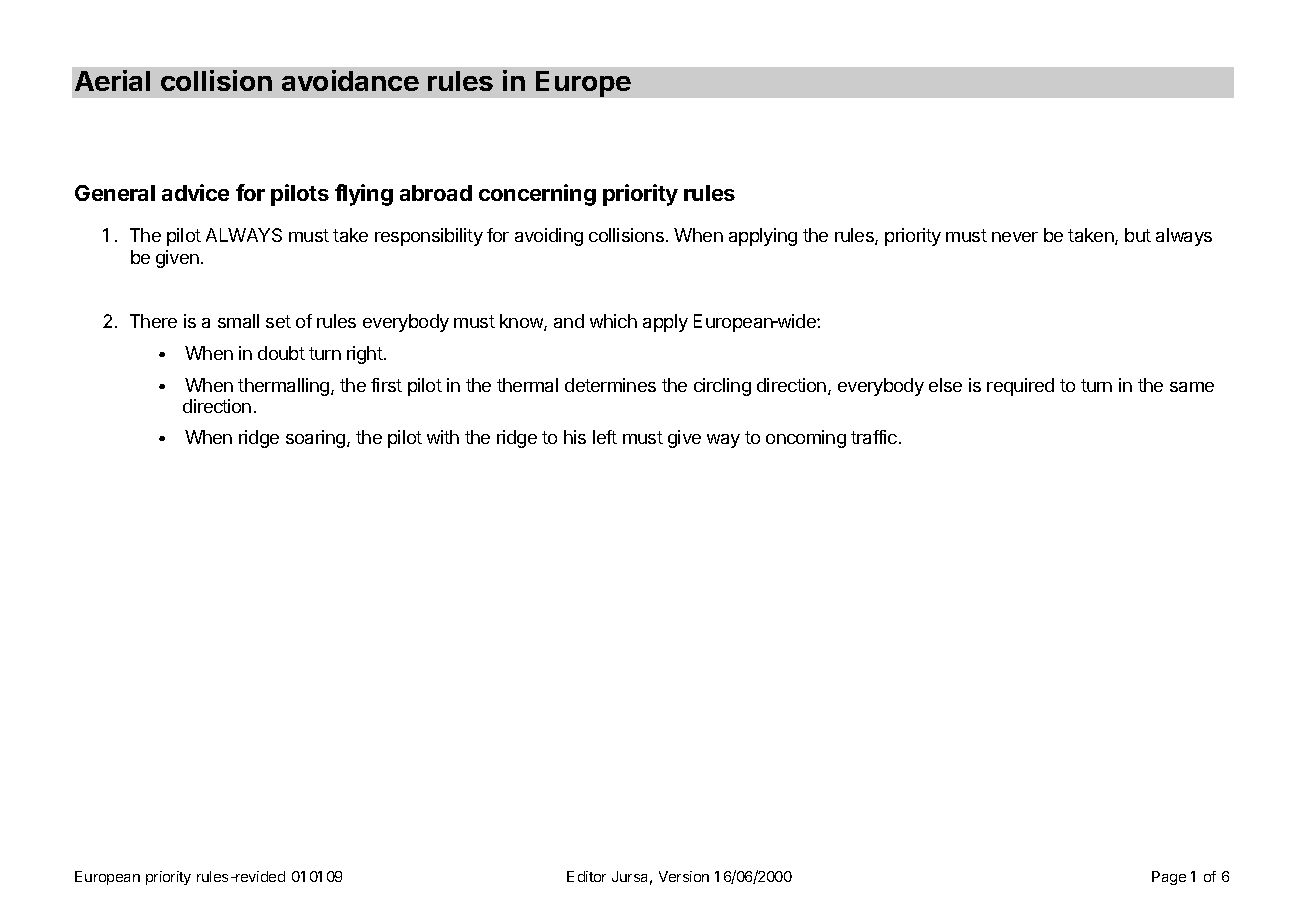 The image size is (1307, 924). Describe the element at coordinates (317, 439) in the document. I see `soaring` at that location.
